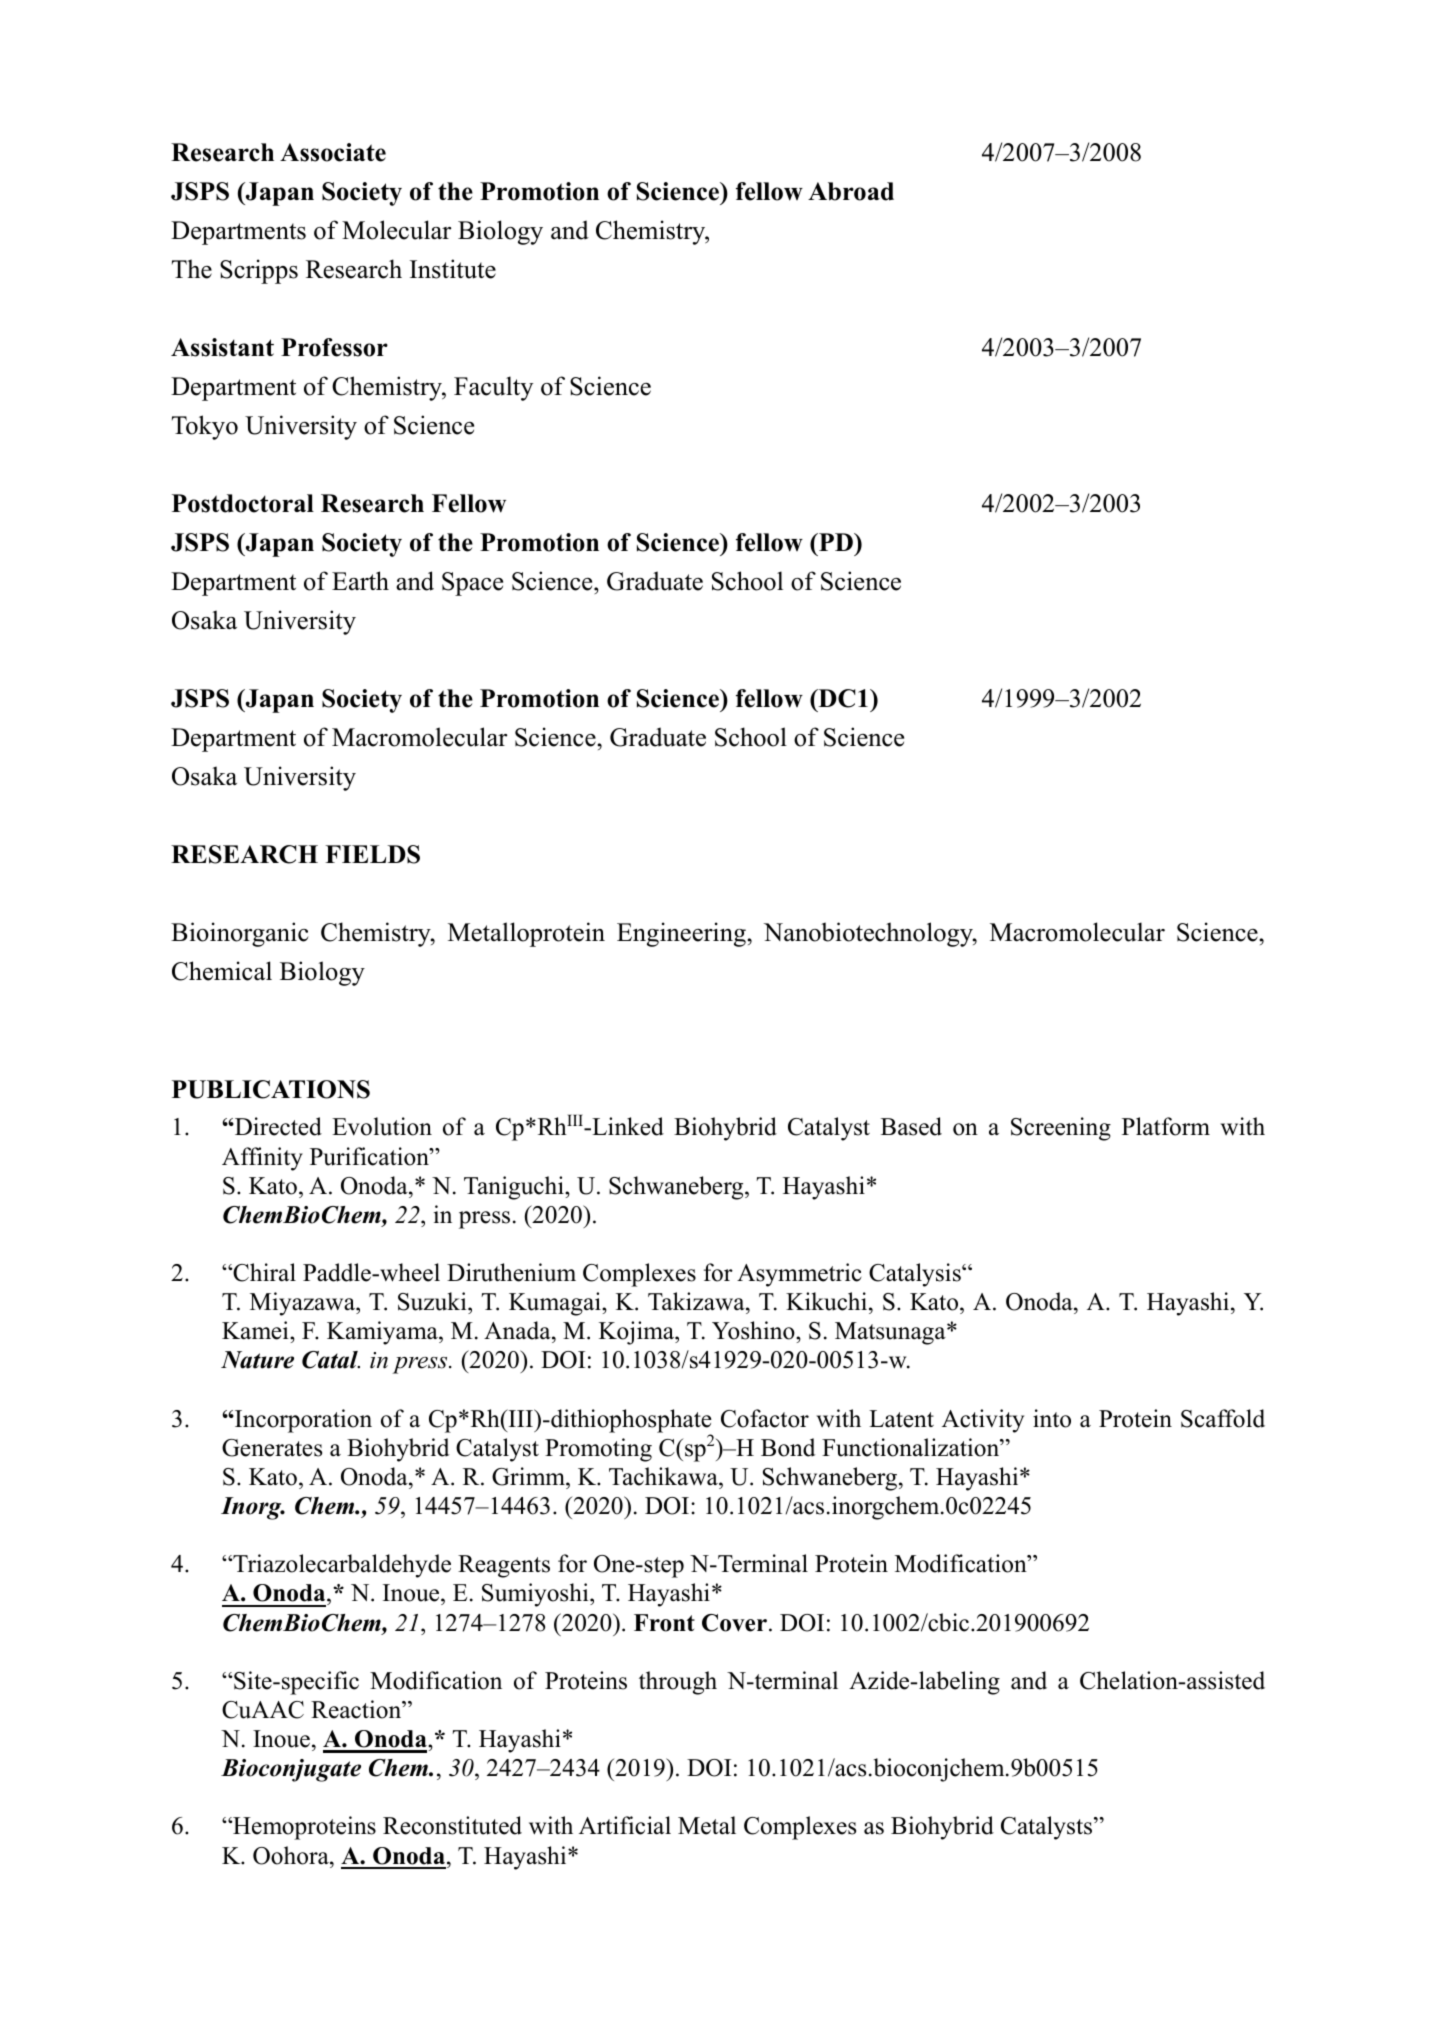  What do you see at coordinates (625, 1825) in the image?
I see `Artificial` at bounding box center [625, 1825].
